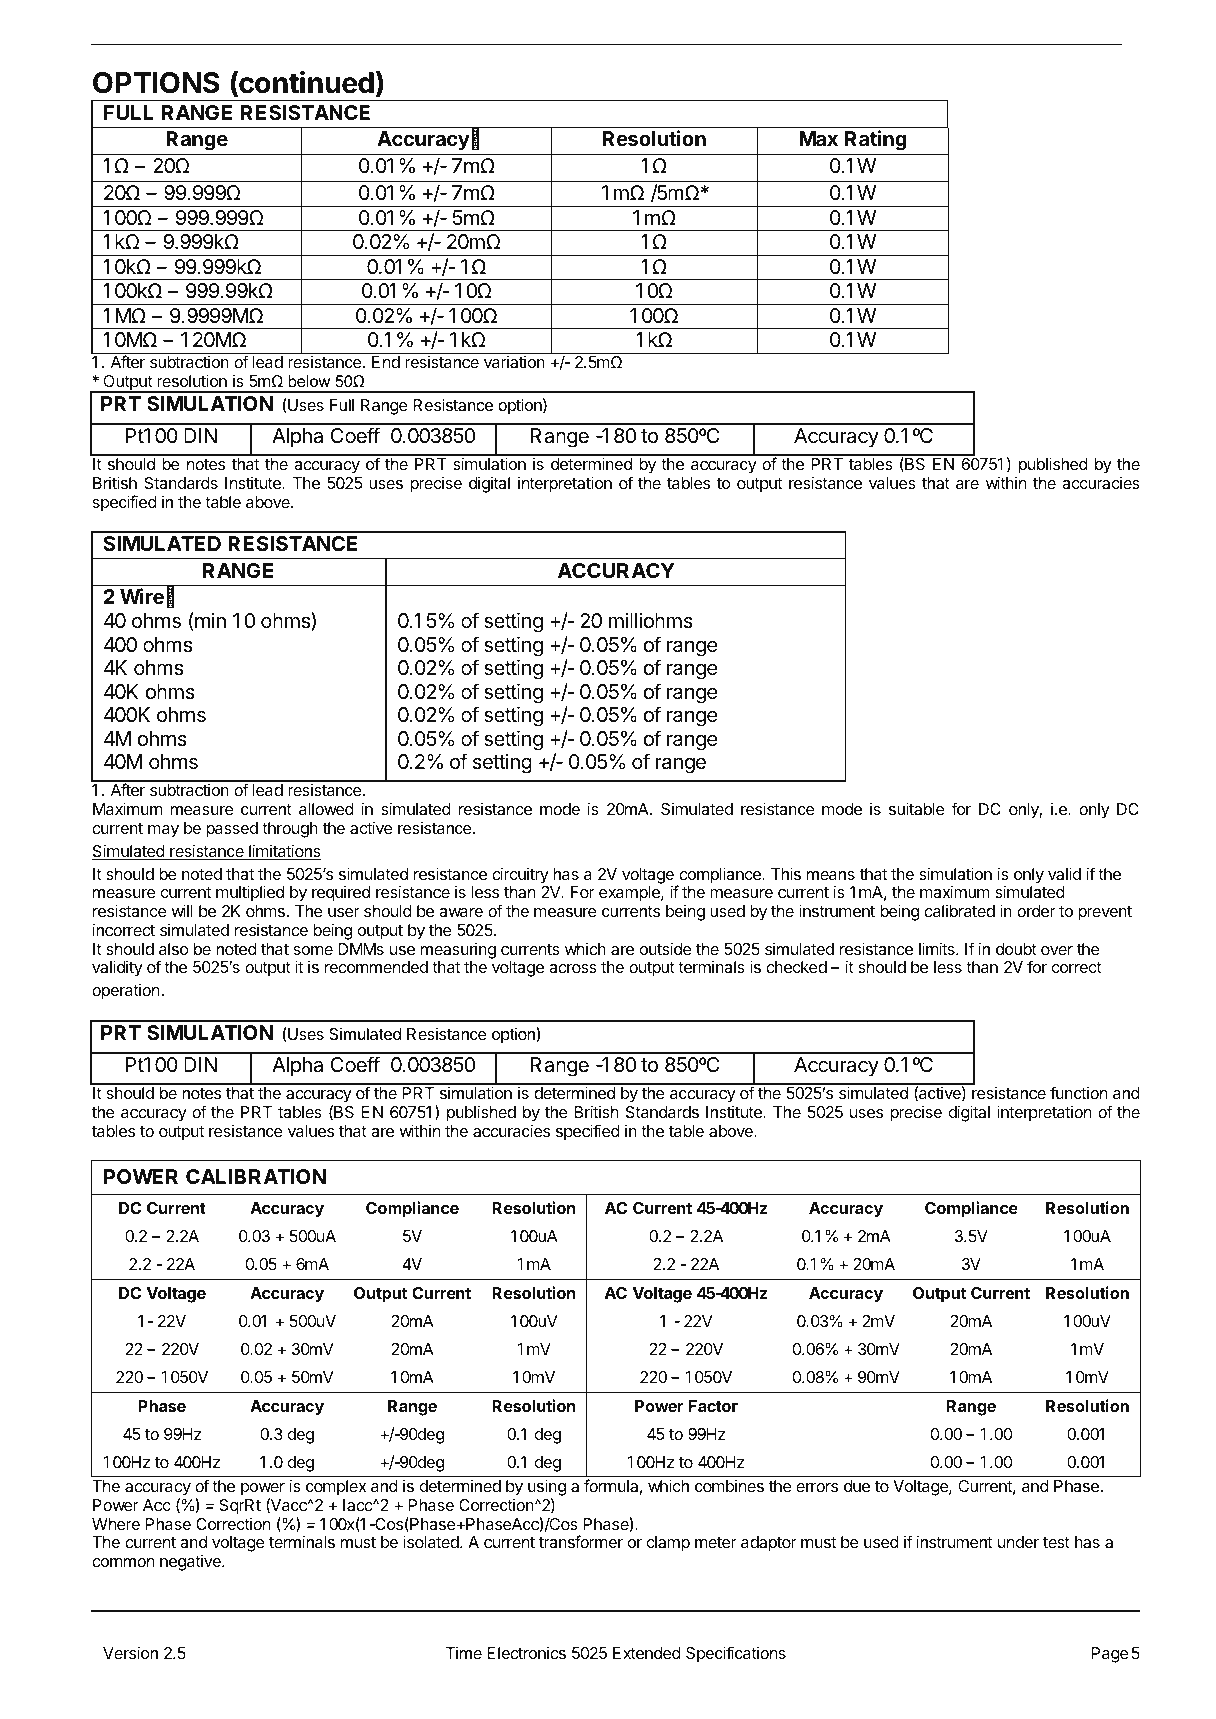 This screenshot has height=1719, width=1216. What do you see at coordinates (250, 893) in the screenshot?
I see `multiplied` at bounding box center [250, 893].
